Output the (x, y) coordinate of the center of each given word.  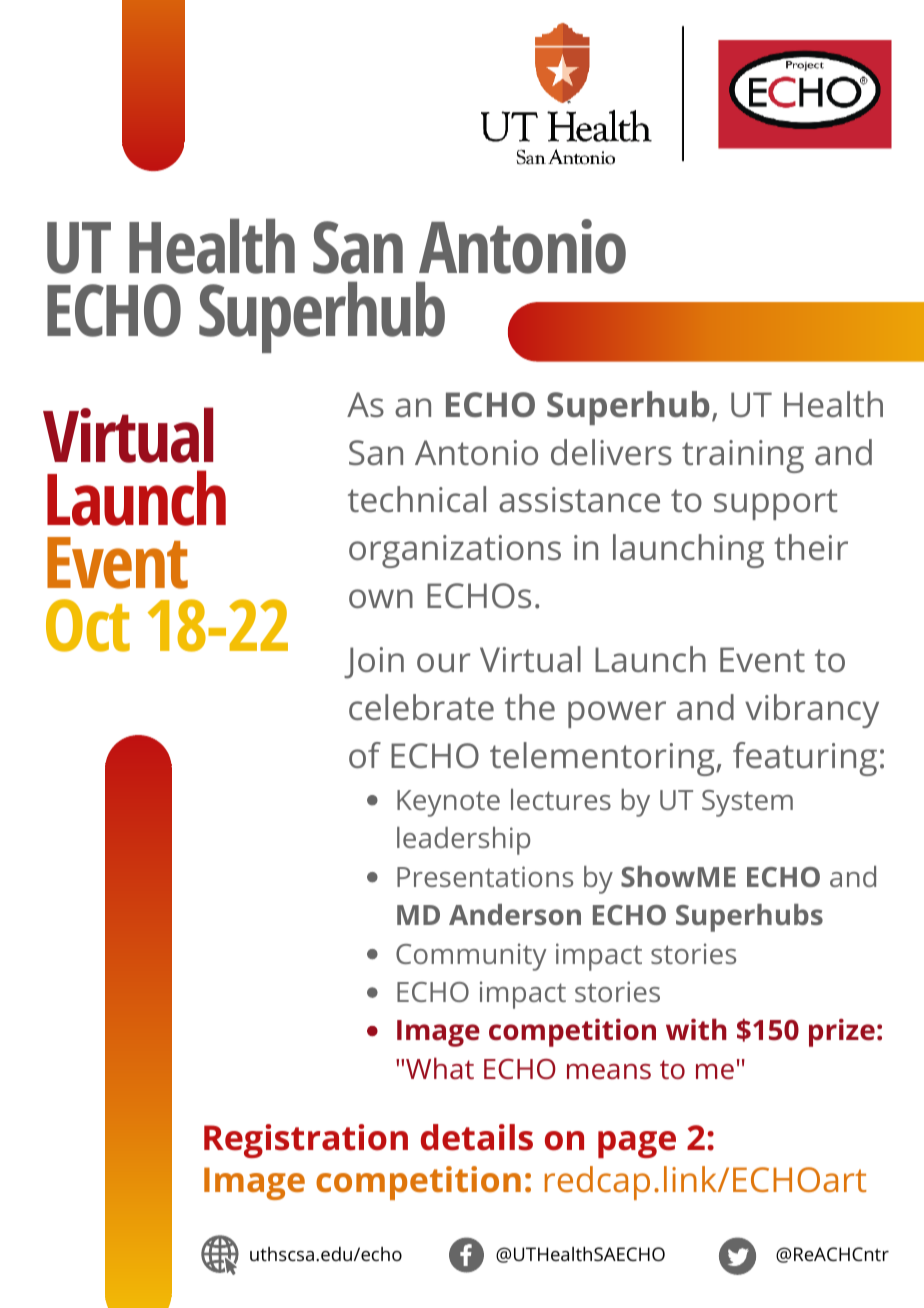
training (743, 456)
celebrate (421, 707)
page (637, 1144)
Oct (88, 625)
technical (417, 499)
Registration (306, 1141)
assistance (579, 500)
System (747, 803)
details (477, 1137)
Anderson (515, 914)
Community (471, 957)
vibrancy (812, 711)
